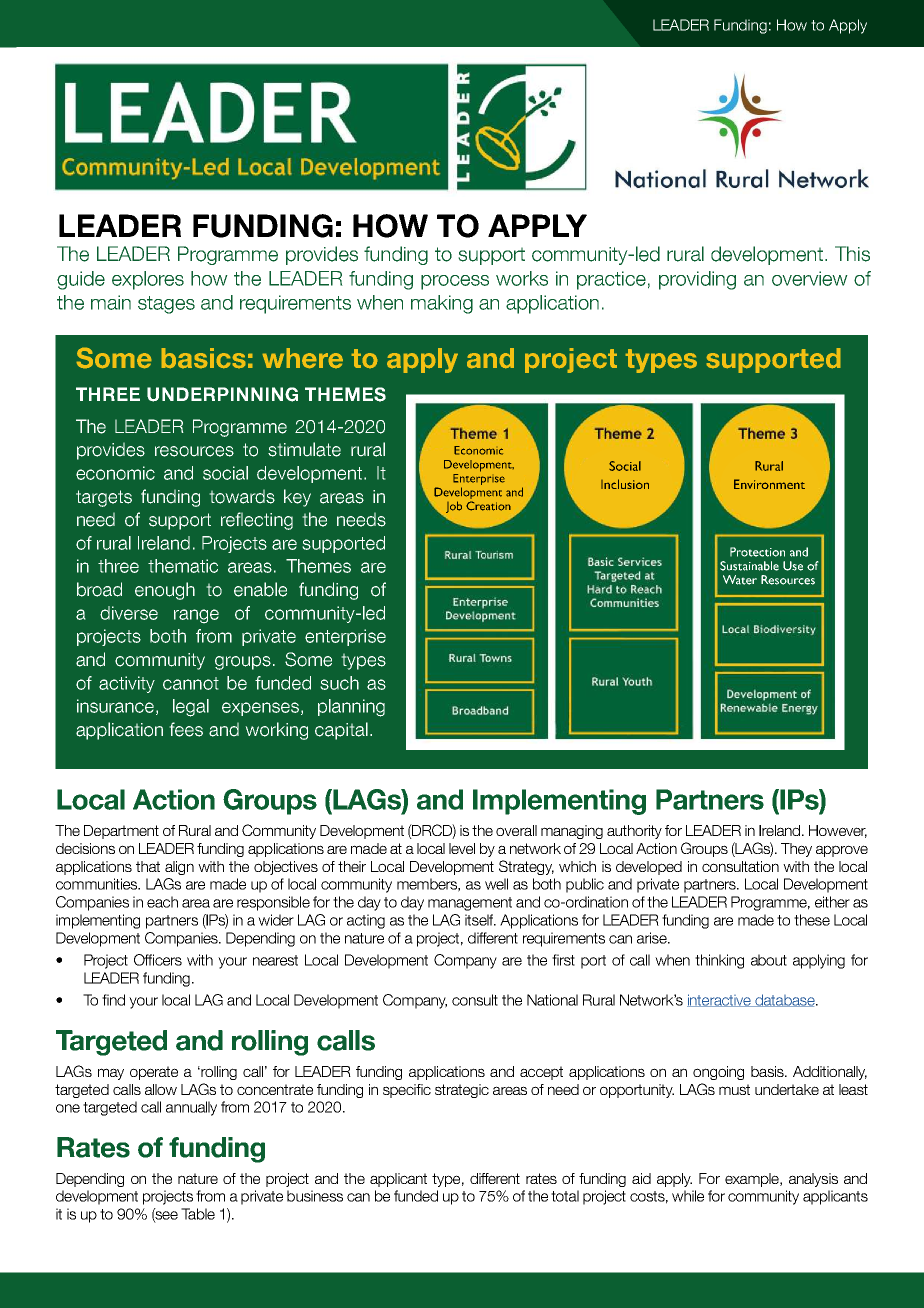  Describe the element at coordinates (186, 729) in the screenshot. I see `fees` at that location.
